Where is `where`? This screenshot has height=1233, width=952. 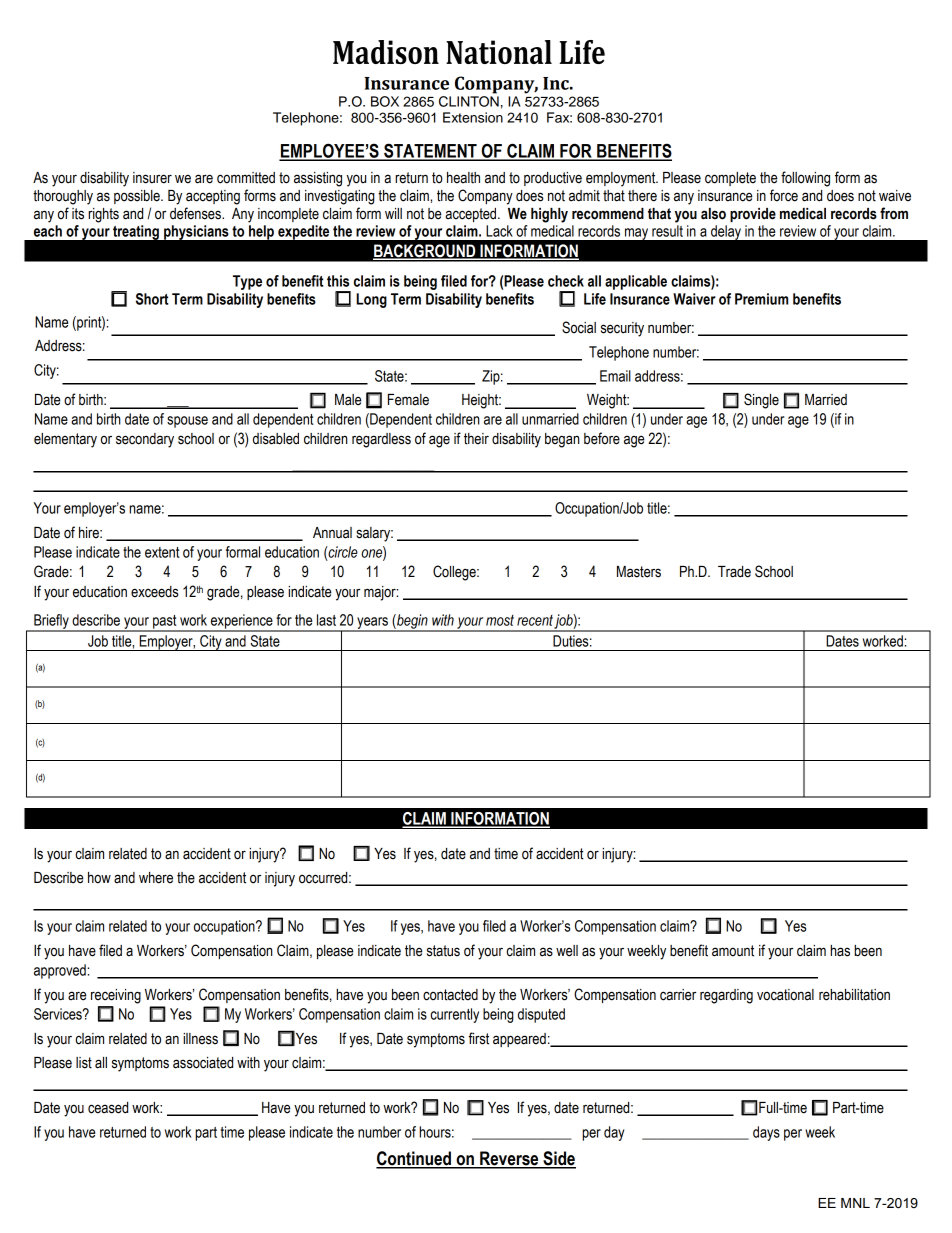
where is located at coordinates (156, 878).
